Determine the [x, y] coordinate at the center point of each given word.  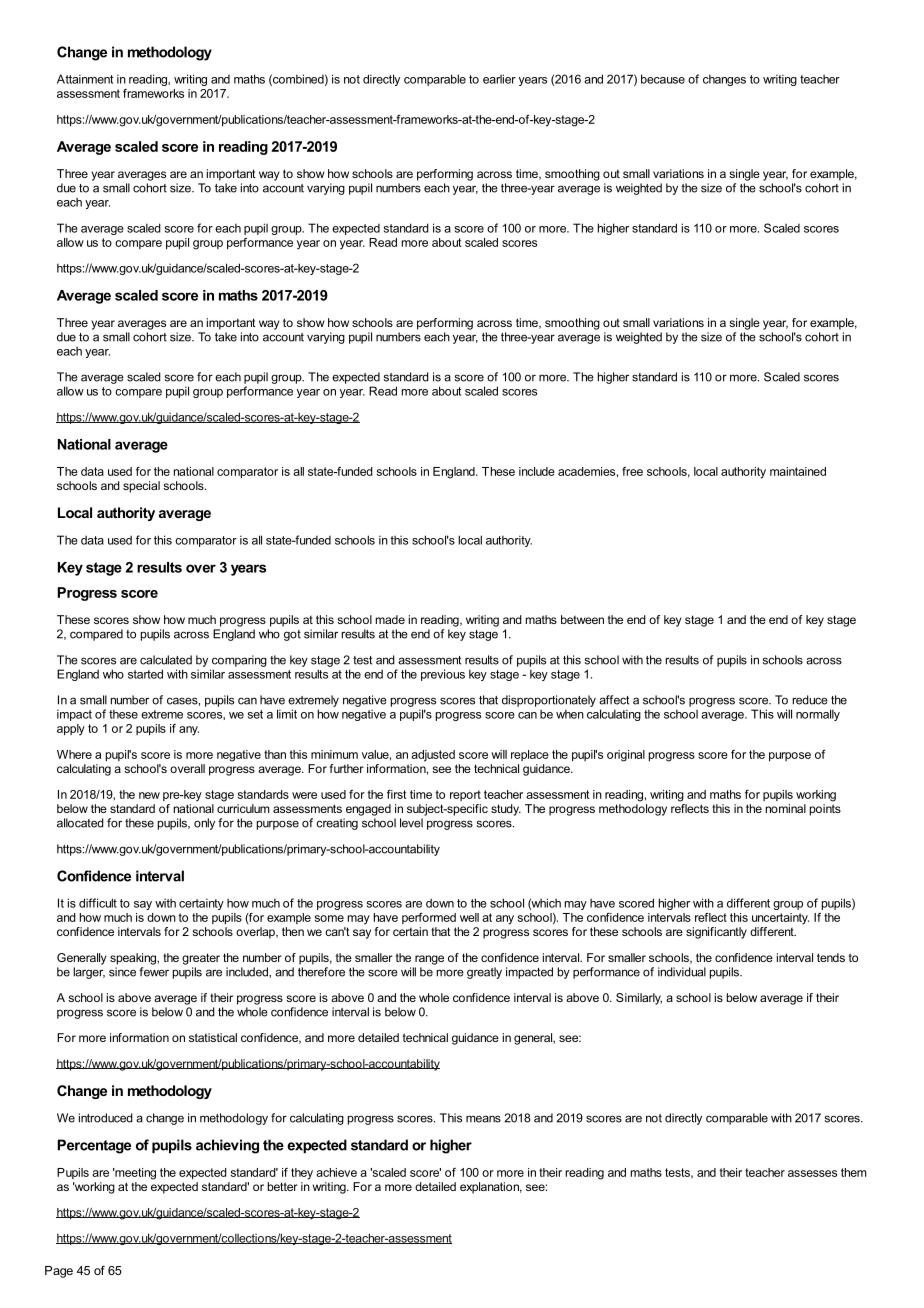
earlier [499, 79]
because [663, 79]
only [204, 824]
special [141, 487]
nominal [786, 808]
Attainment [85, 79]
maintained [798, 471]
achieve [336, 1172]
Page [59, 1272]
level [411, 823]
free [632, 471]
